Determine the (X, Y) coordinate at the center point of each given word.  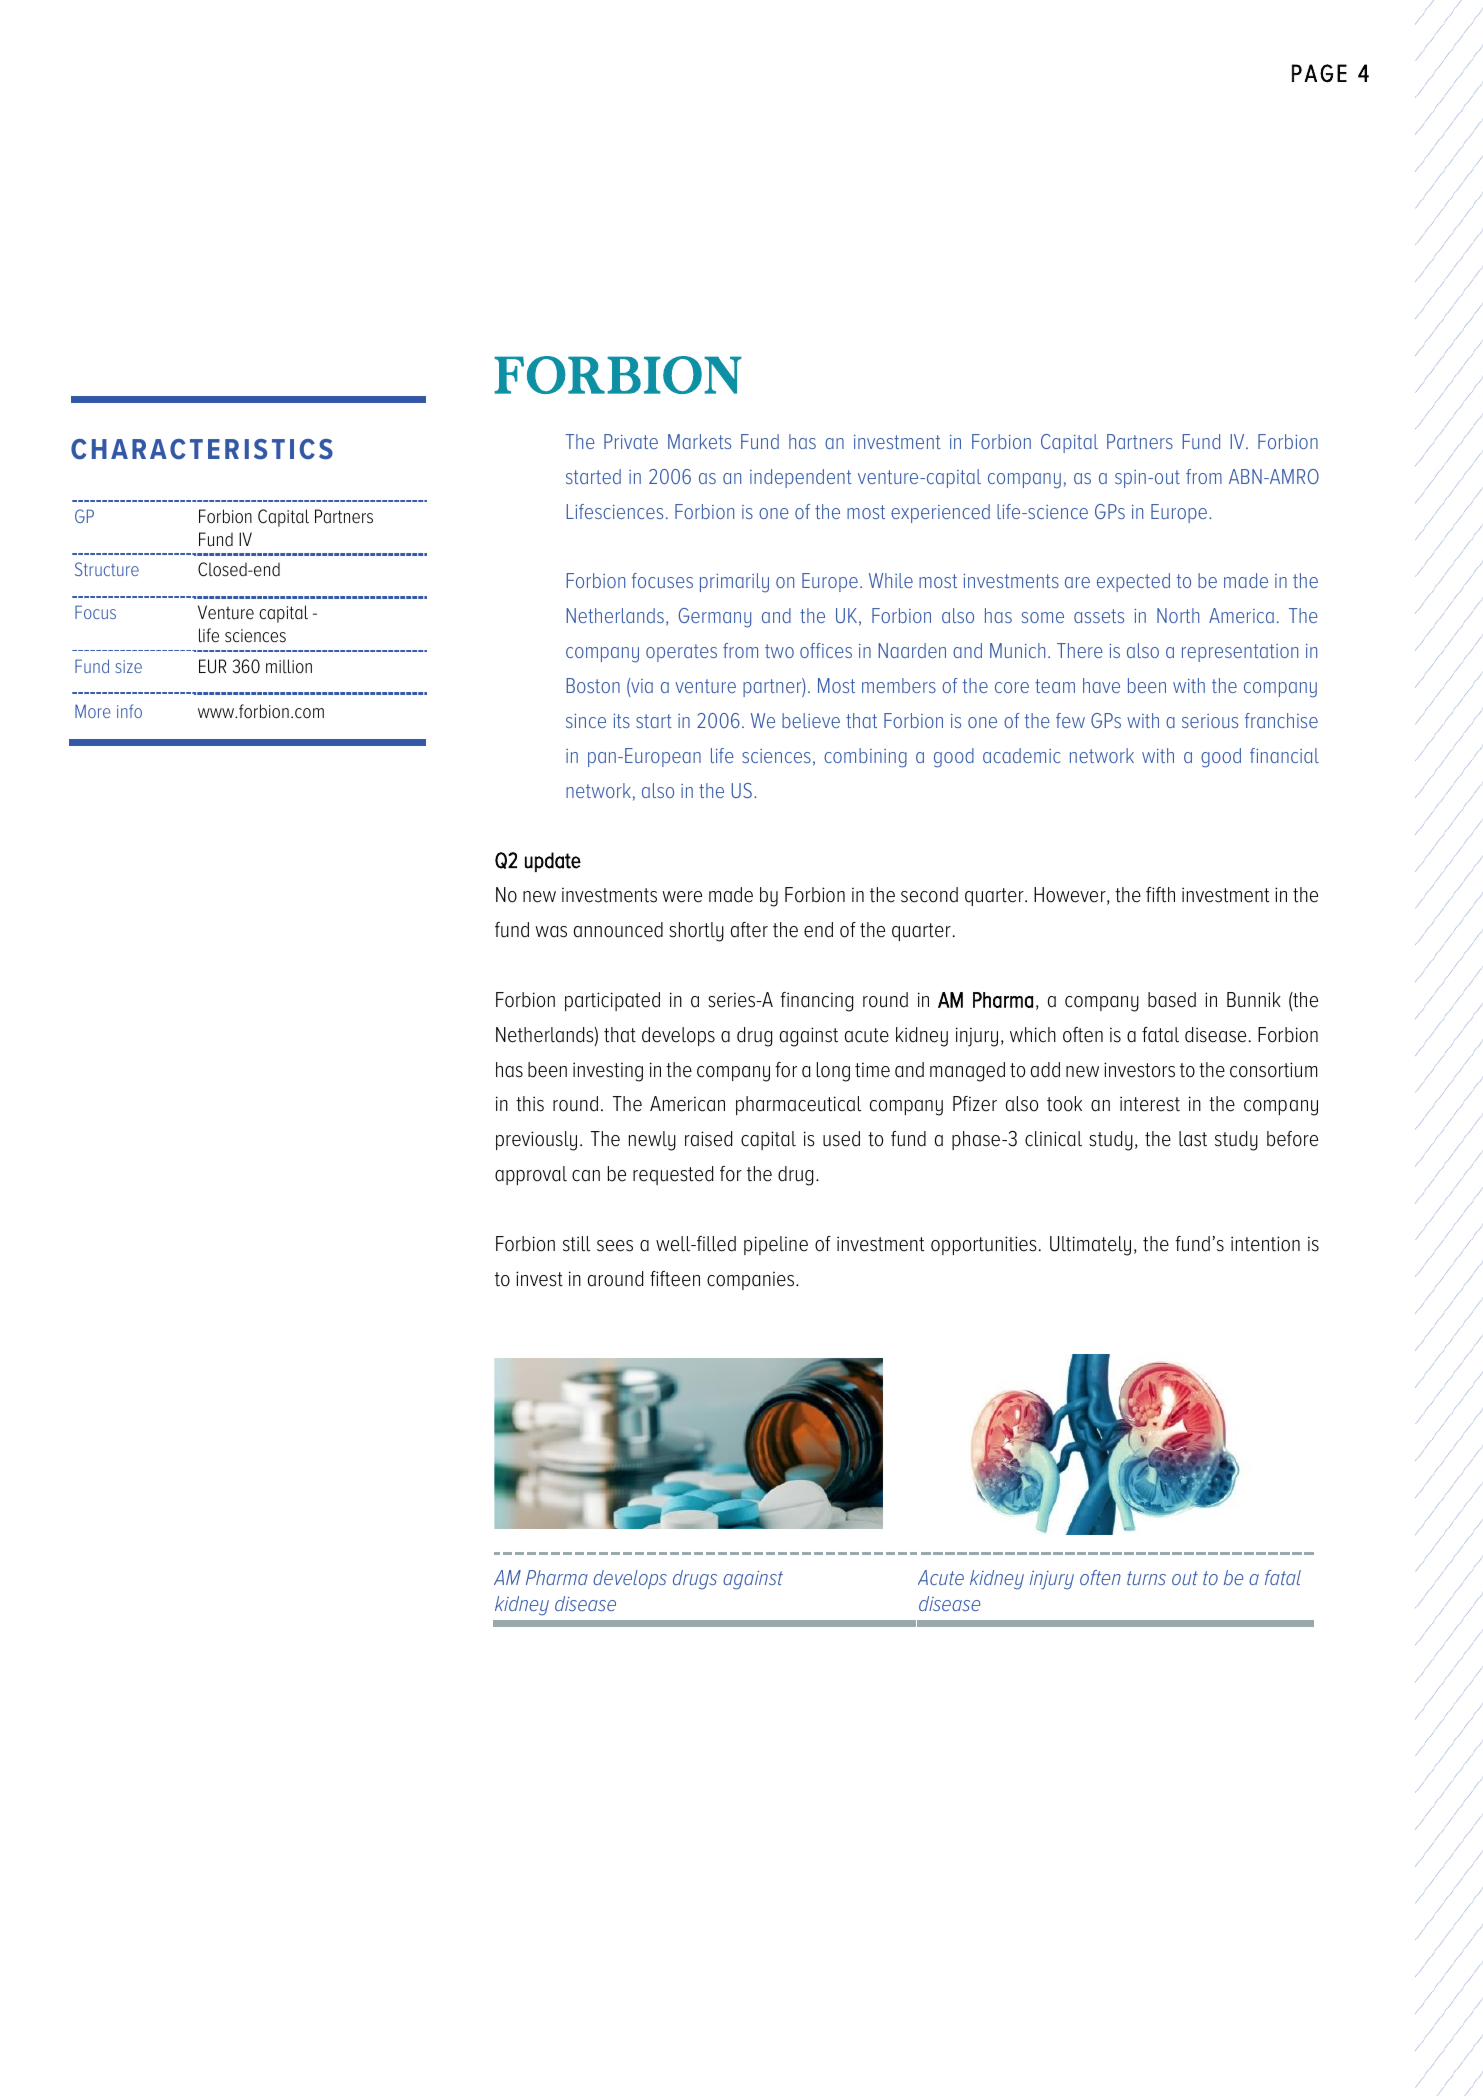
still (576, 1244)
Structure (107, 569)
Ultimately (1090, 1246)
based (1172, 1000)
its (621, 721)
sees (615, 1246)
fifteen (675, 1279)
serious (1210, 721)
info (129, 711)
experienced (940, 513)
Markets (699, 441)
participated (612, 1001)
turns (1146, 1578)
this (530, 1104)
